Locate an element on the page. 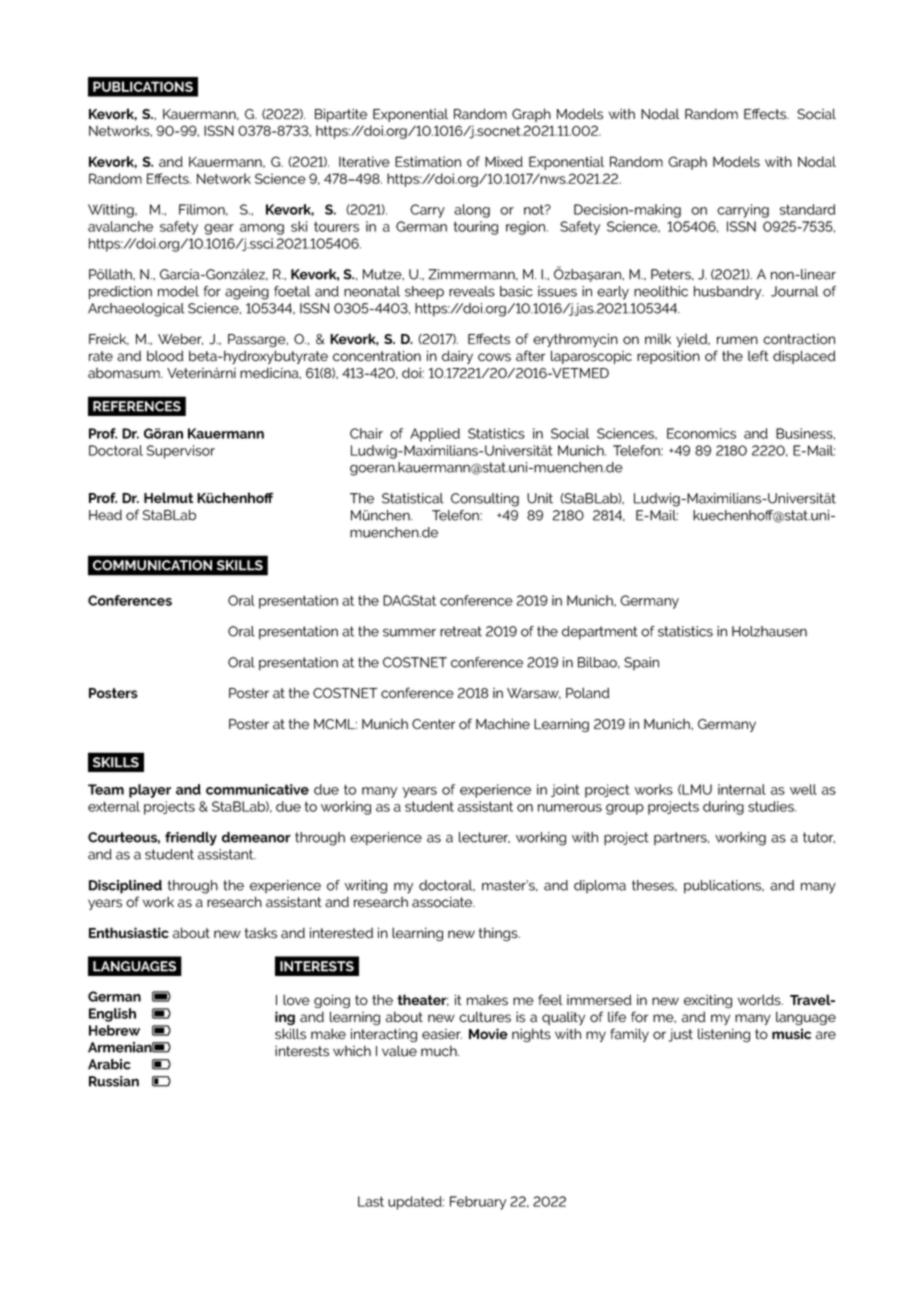 The height and width of the document is (1308, 924). during is located at coordinates (723, 808).
